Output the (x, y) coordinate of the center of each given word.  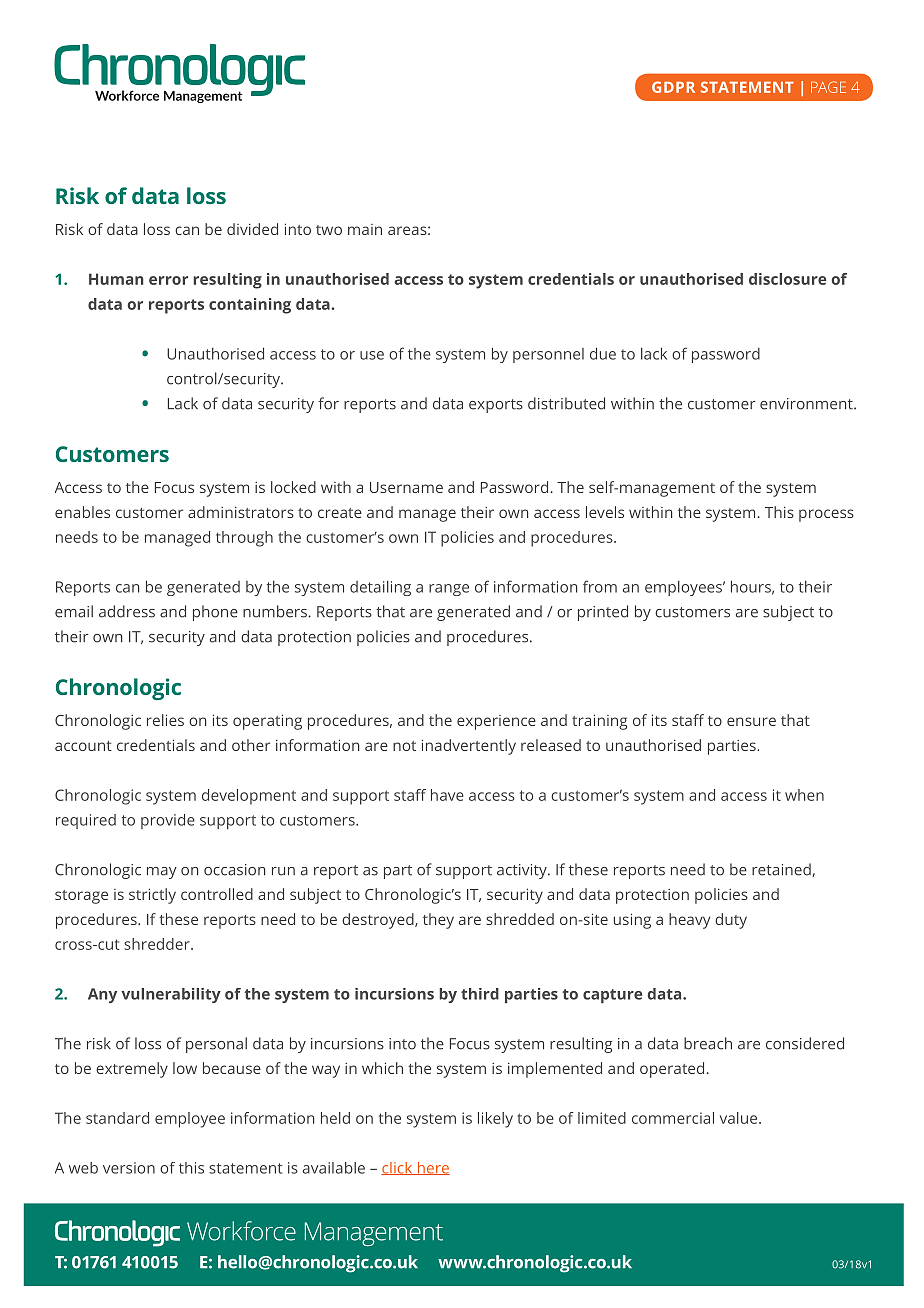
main (365, 229)
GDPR (673, 87)
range (449, 590)
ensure (751, 721)
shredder (158, 944)
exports (496, 406)
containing (250, 306)
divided (252, 229)
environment (807, 404)
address (127, 611)
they (438, 921)
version (129, 1168)
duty (731, 921)
